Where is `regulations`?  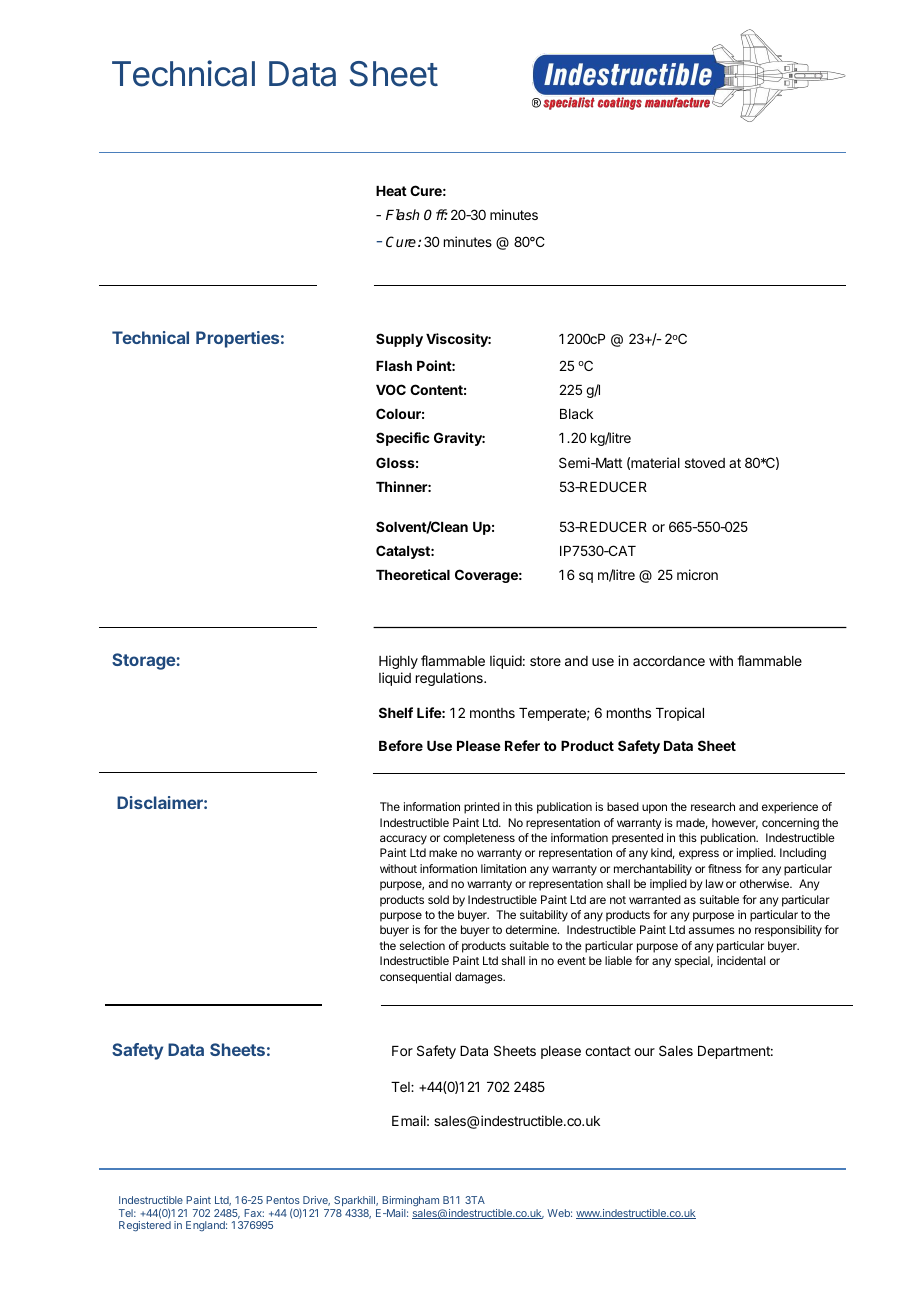 regulations is located at coordinates (450, 679).
